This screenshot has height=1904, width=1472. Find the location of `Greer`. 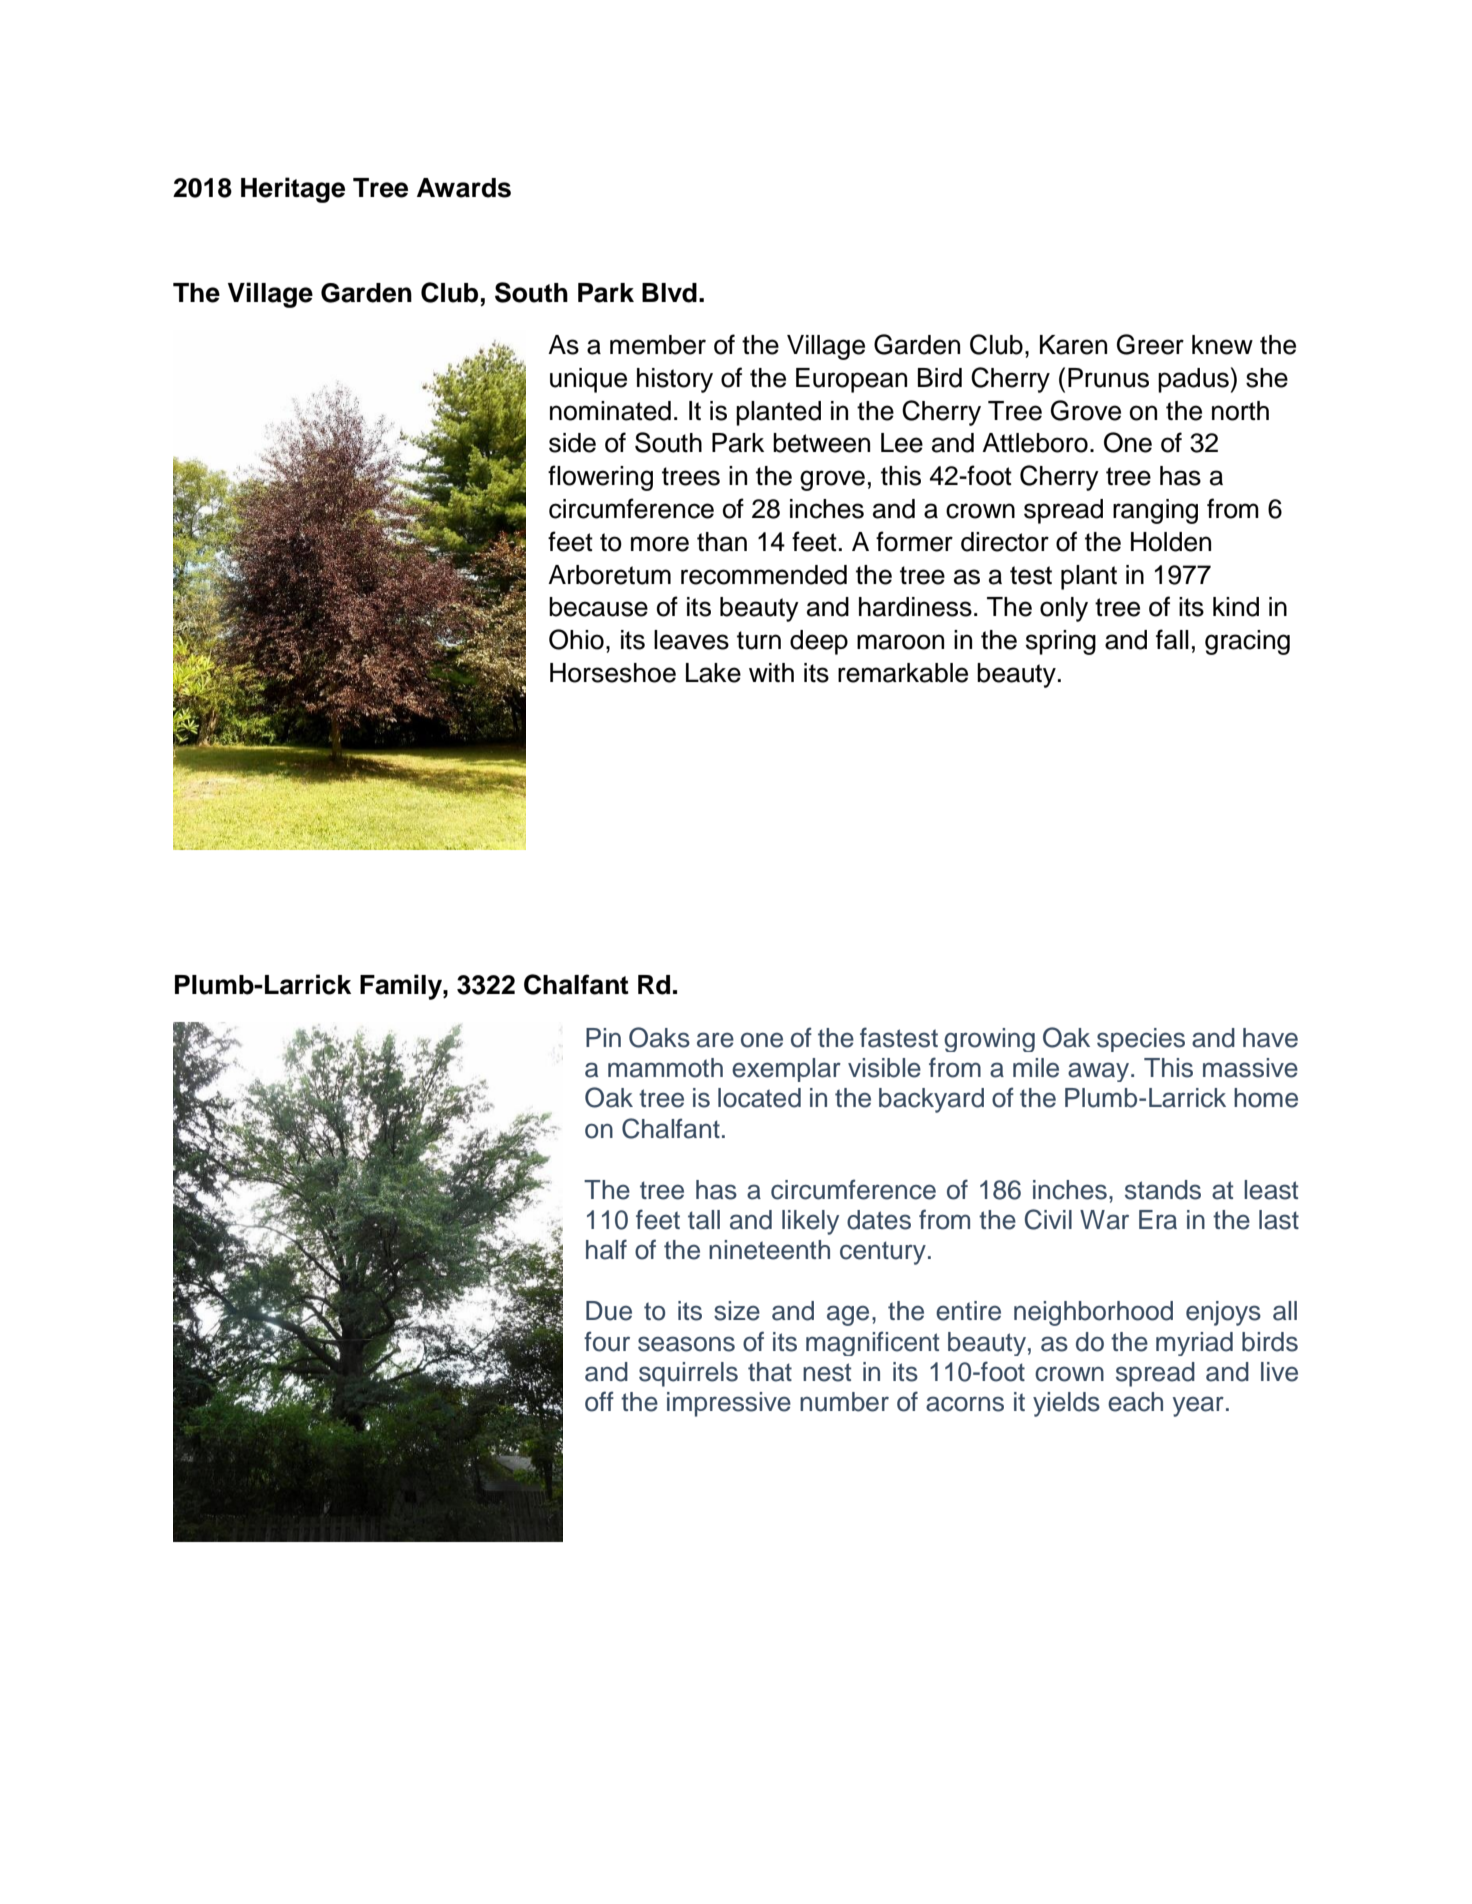

Greer is located at coordinates (1150, 344).
